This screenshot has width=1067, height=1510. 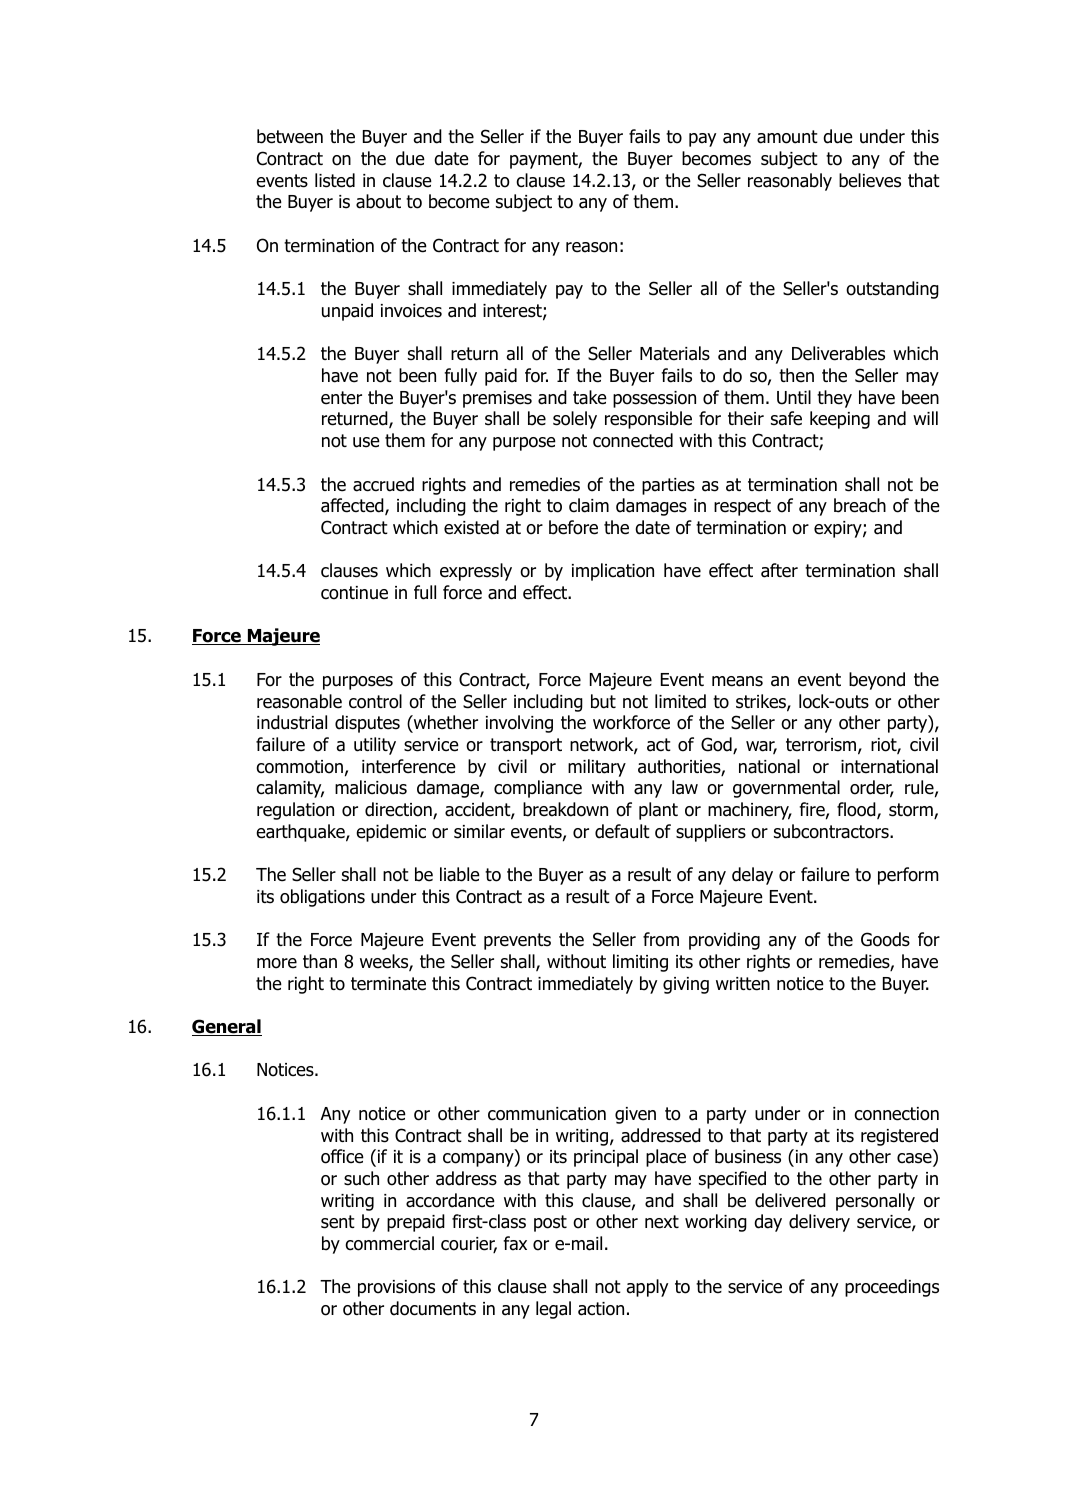 I want to click on believes, so click(x=870, y=180).
